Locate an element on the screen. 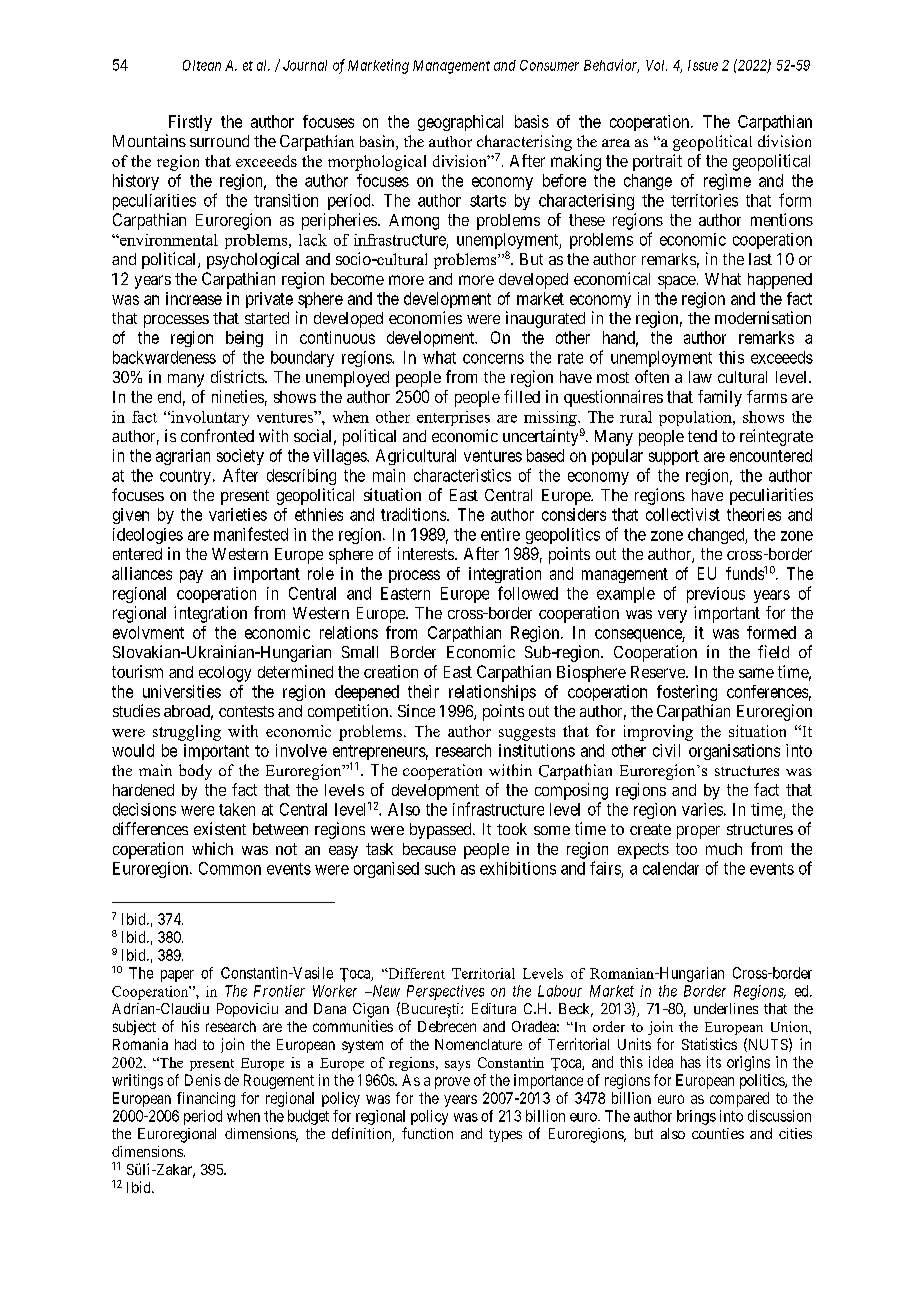 The image size is (924, 1308). compared is located at coordinates (739, 1099).
